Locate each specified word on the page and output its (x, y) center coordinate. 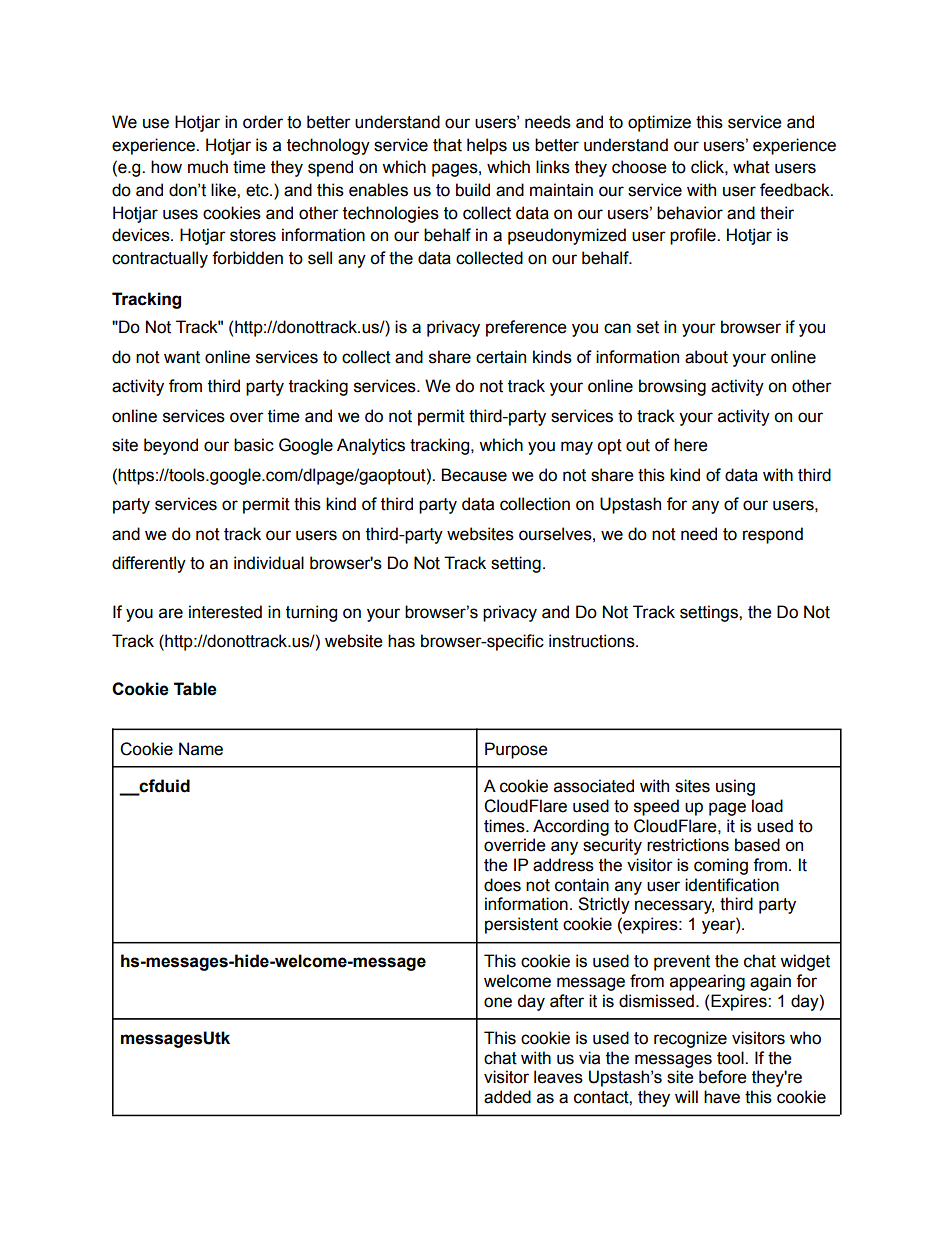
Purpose (516, 750)
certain (501, 357)
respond (773, 535)
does (502, 885)
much (208, 167)
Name (201, 749)
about (706, 357)
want (182, 357)
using (735, 787)
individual (269, 563)
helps (487, 146)
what (751, 167)
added (507, 1097)
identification (732, 885)
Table (195, 689)
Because (474, 475)
